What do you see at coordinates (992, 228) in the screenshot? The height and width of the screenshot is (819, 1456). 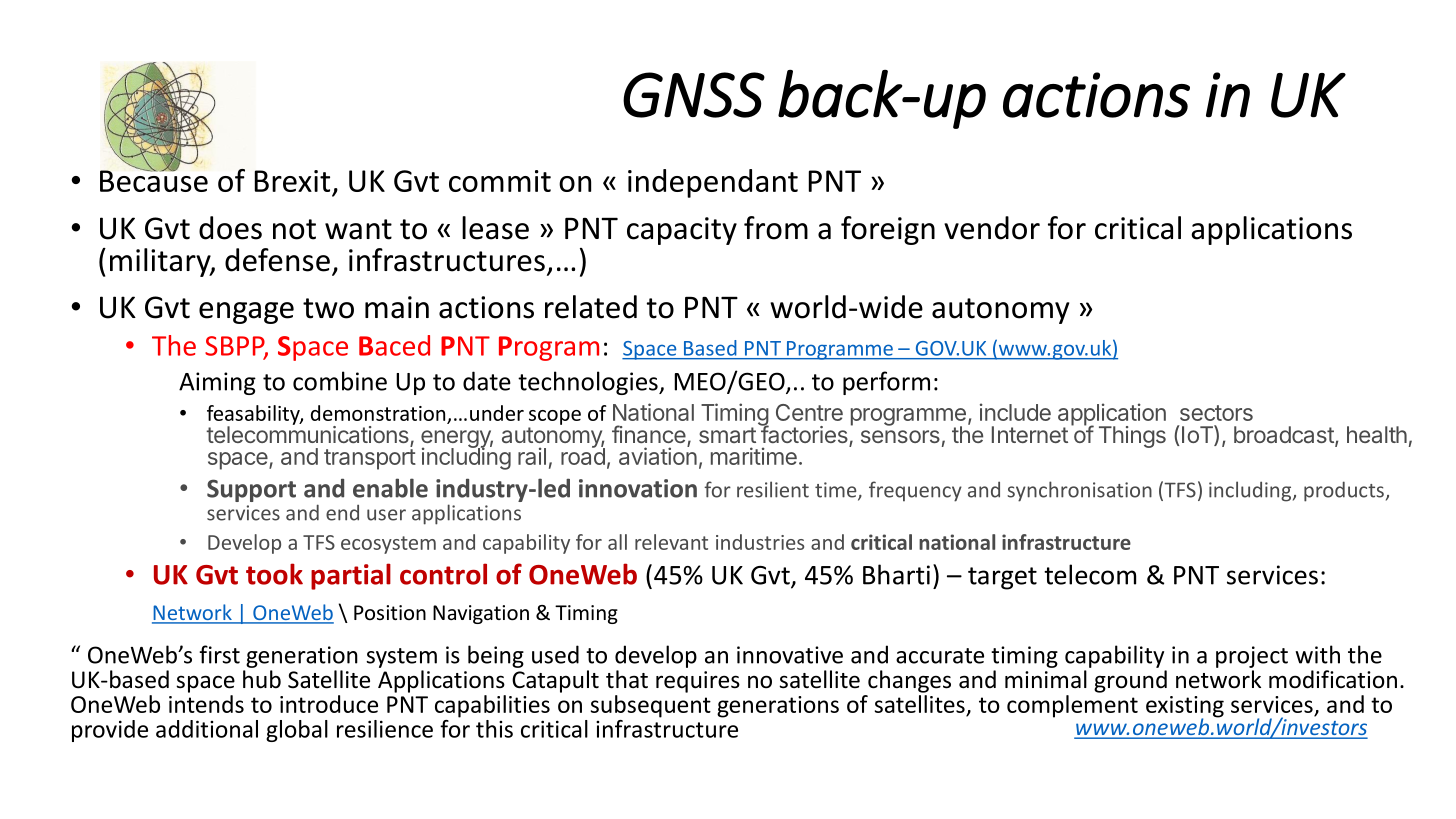 I see `vendor` at bounding box center [992, 228].
